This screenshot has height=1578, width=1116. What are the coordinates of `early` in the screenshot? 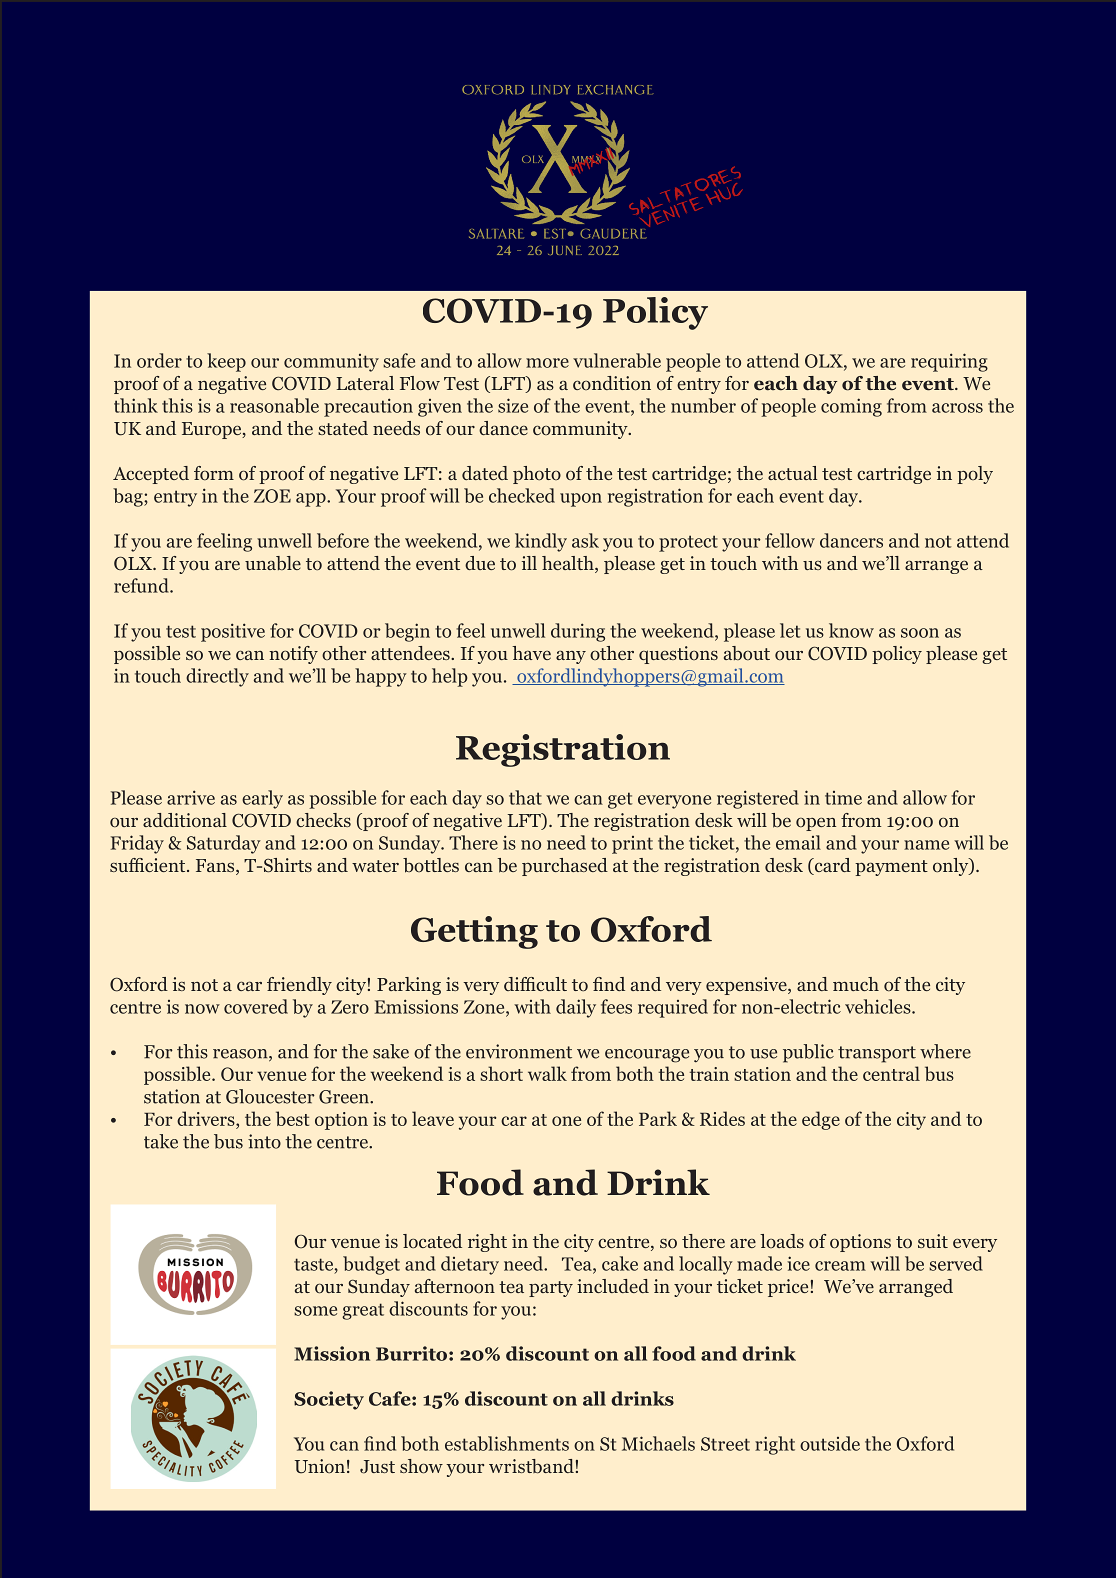 It's located at (262, 799).
